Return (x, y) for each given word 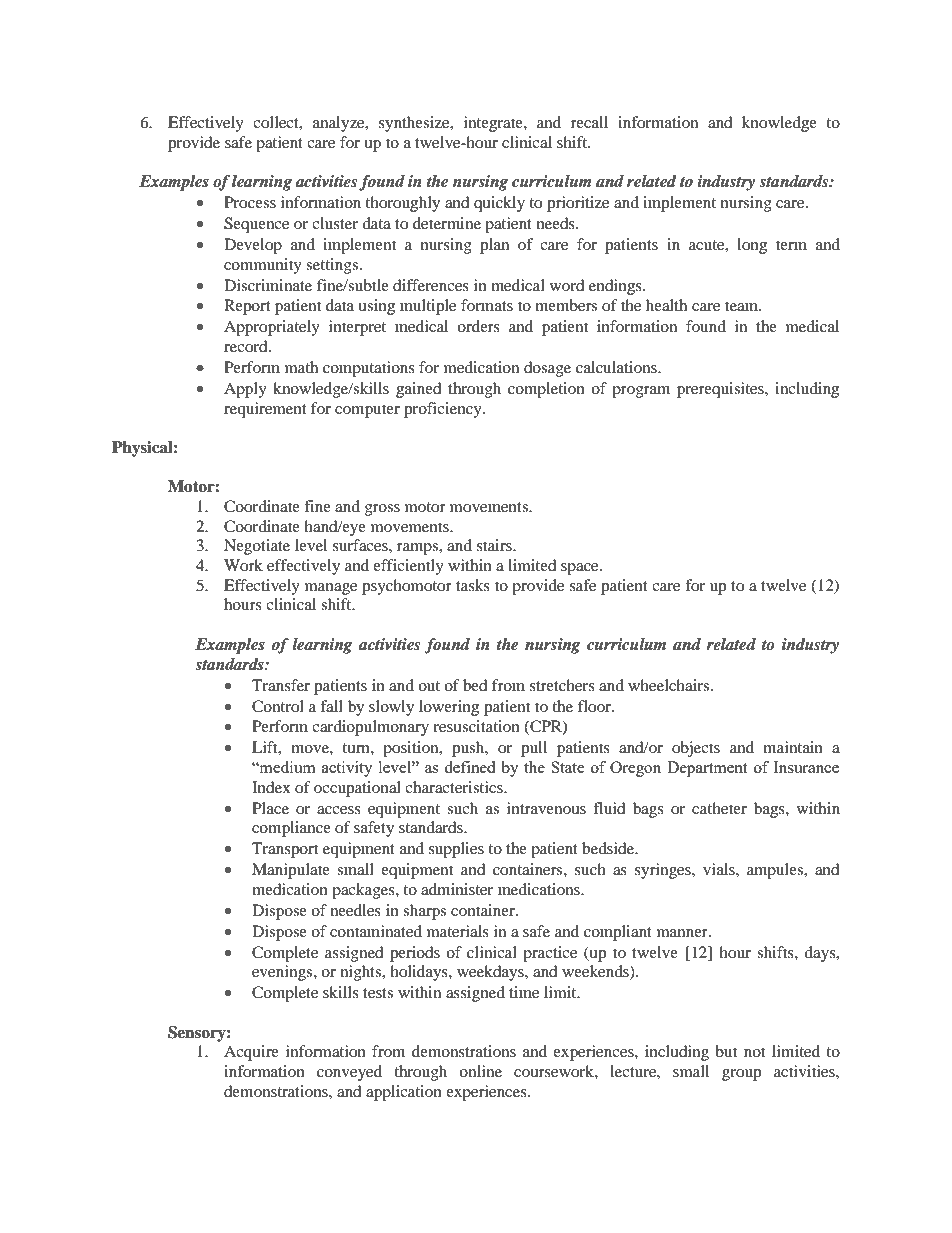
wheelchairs (670, 685)
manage (331, 589)
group (741, 1075)
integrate (494, 124)
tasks (473, 585)
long (752, 246)
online (480, 1071)
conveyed (349, 1073)
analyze (340, 124)
